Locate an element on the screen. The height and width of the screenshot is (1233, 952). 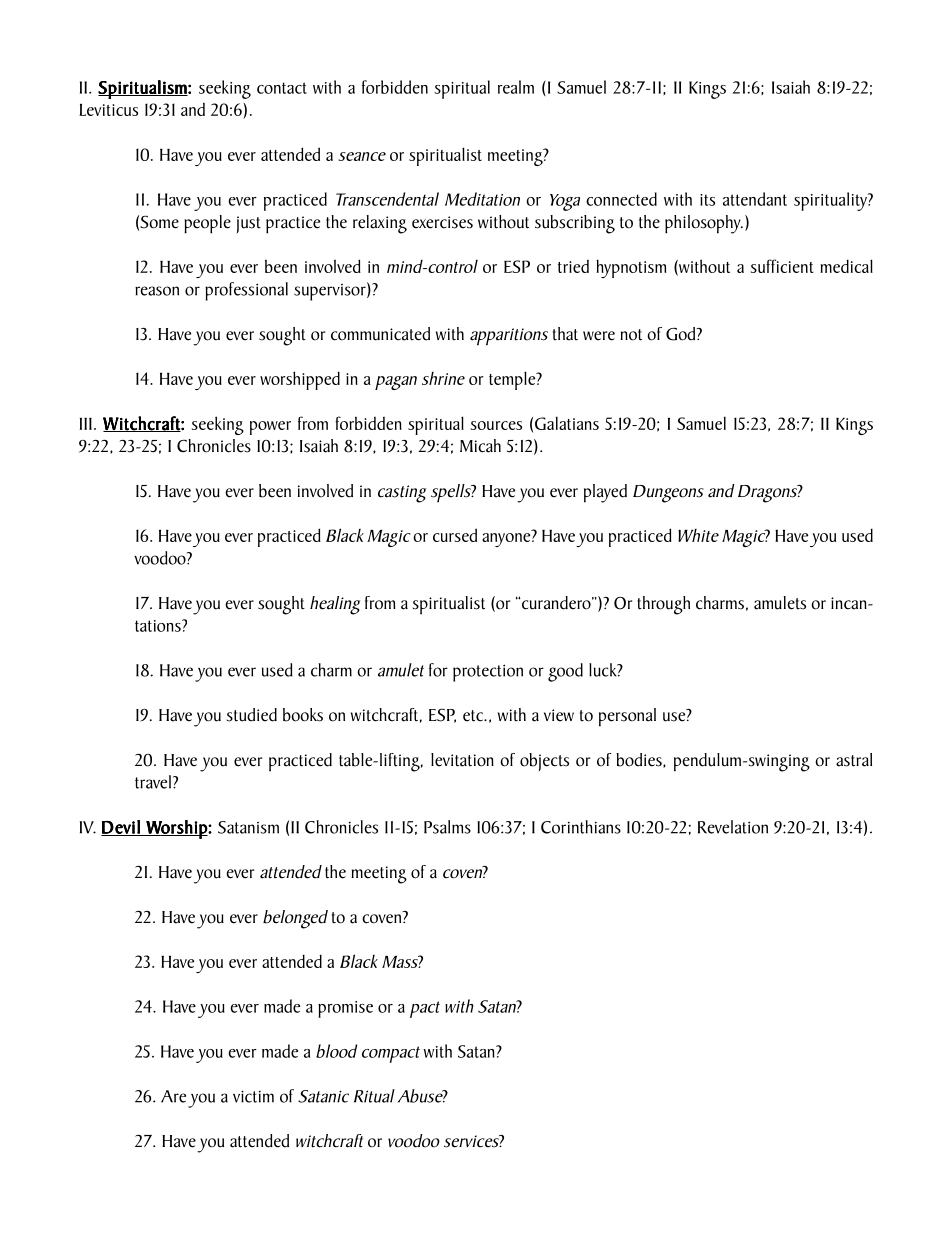
Psalms is located at coordinates (447, 827).
